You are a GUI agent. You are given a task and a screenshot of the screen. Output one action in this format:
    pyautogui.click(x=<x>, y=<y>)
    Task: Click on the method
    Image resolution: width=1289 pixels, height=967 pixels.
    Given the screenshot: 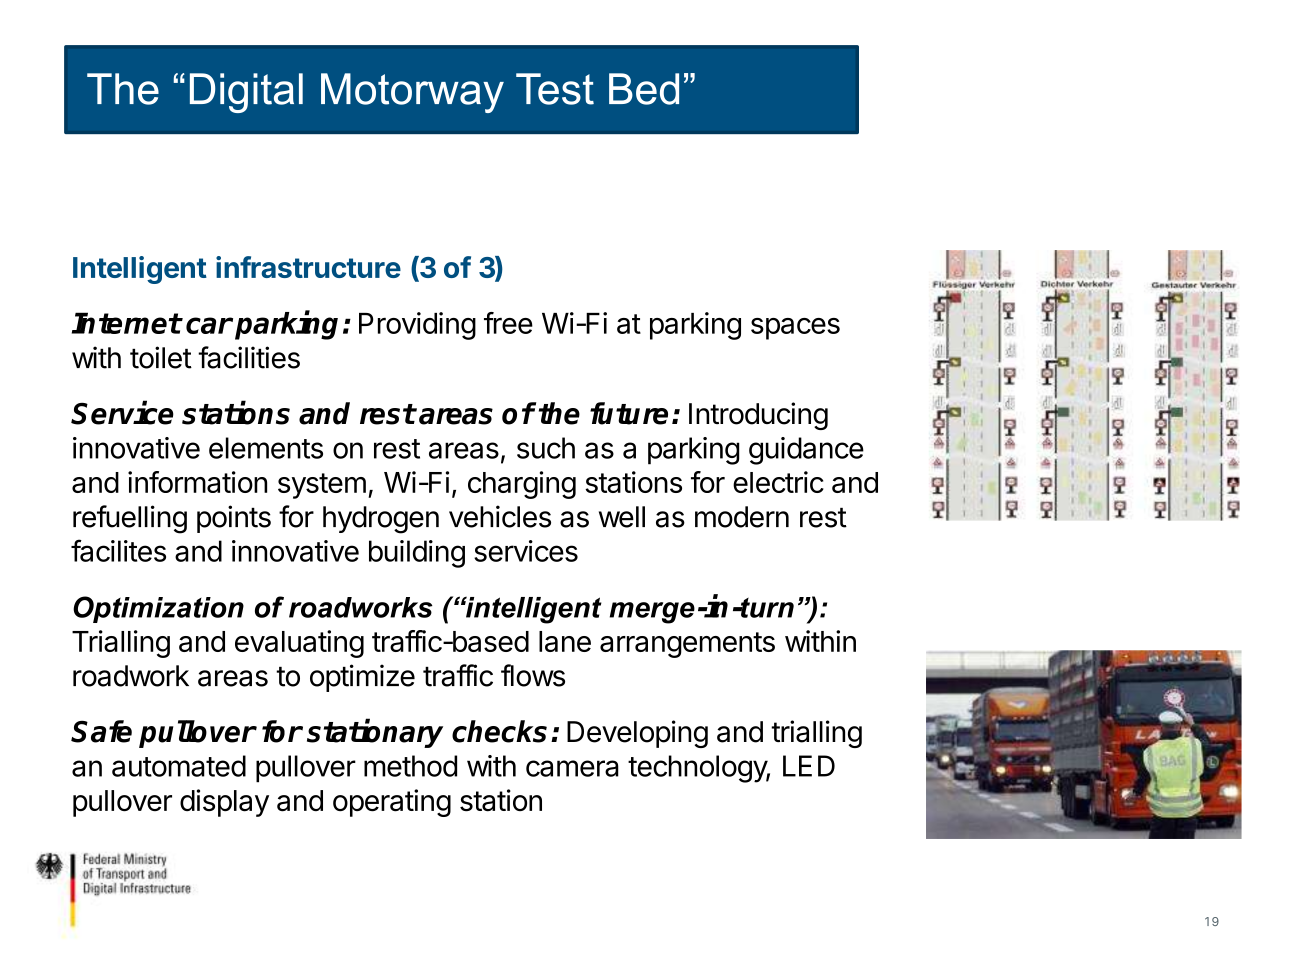 What is the action you would take?
    pyautogui.click(x=410, y=766)
